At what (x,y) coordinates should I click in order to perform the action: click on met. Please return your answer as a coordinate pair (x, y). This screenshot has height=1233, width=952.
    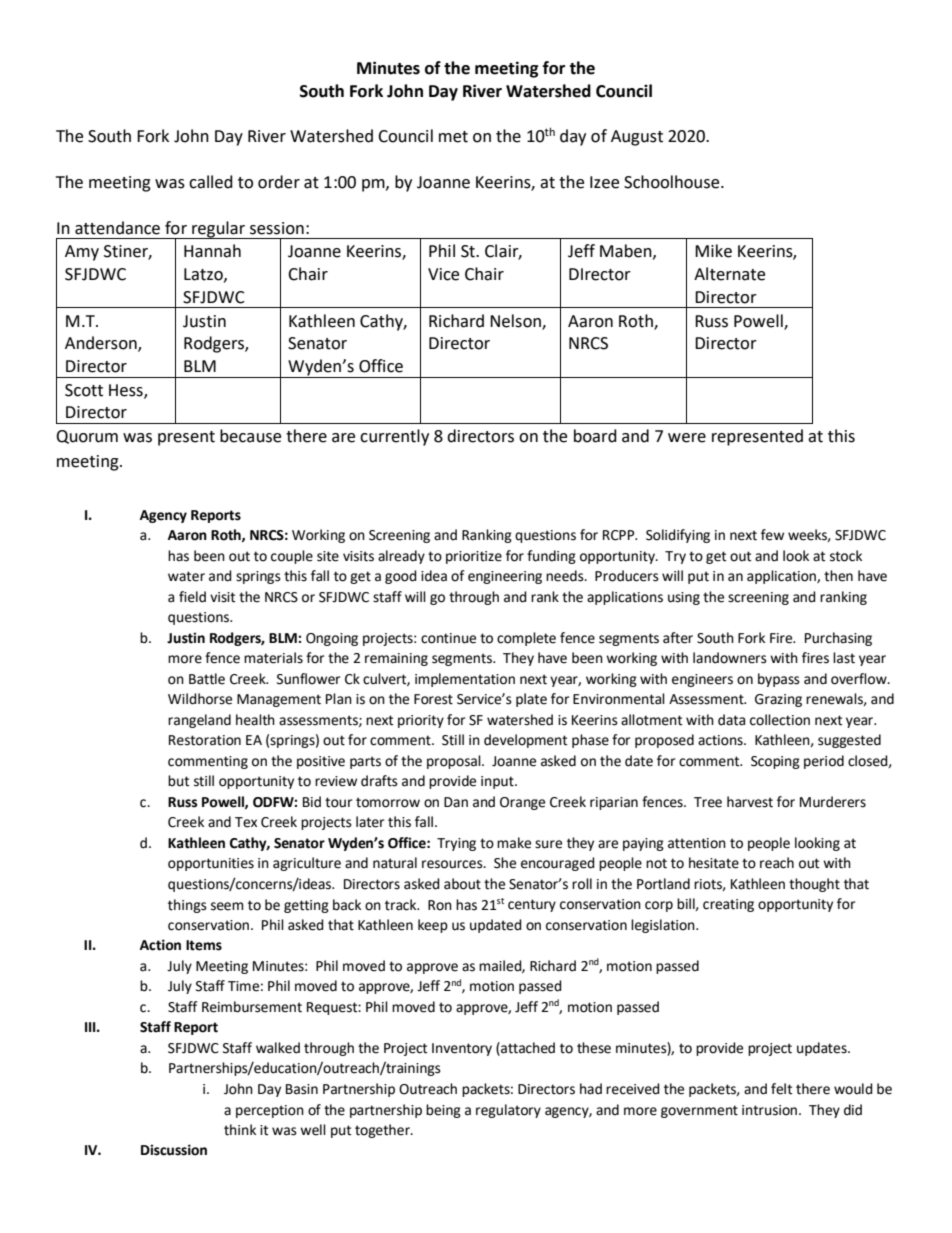
    Looking at the image, I should click on (453, 137).
